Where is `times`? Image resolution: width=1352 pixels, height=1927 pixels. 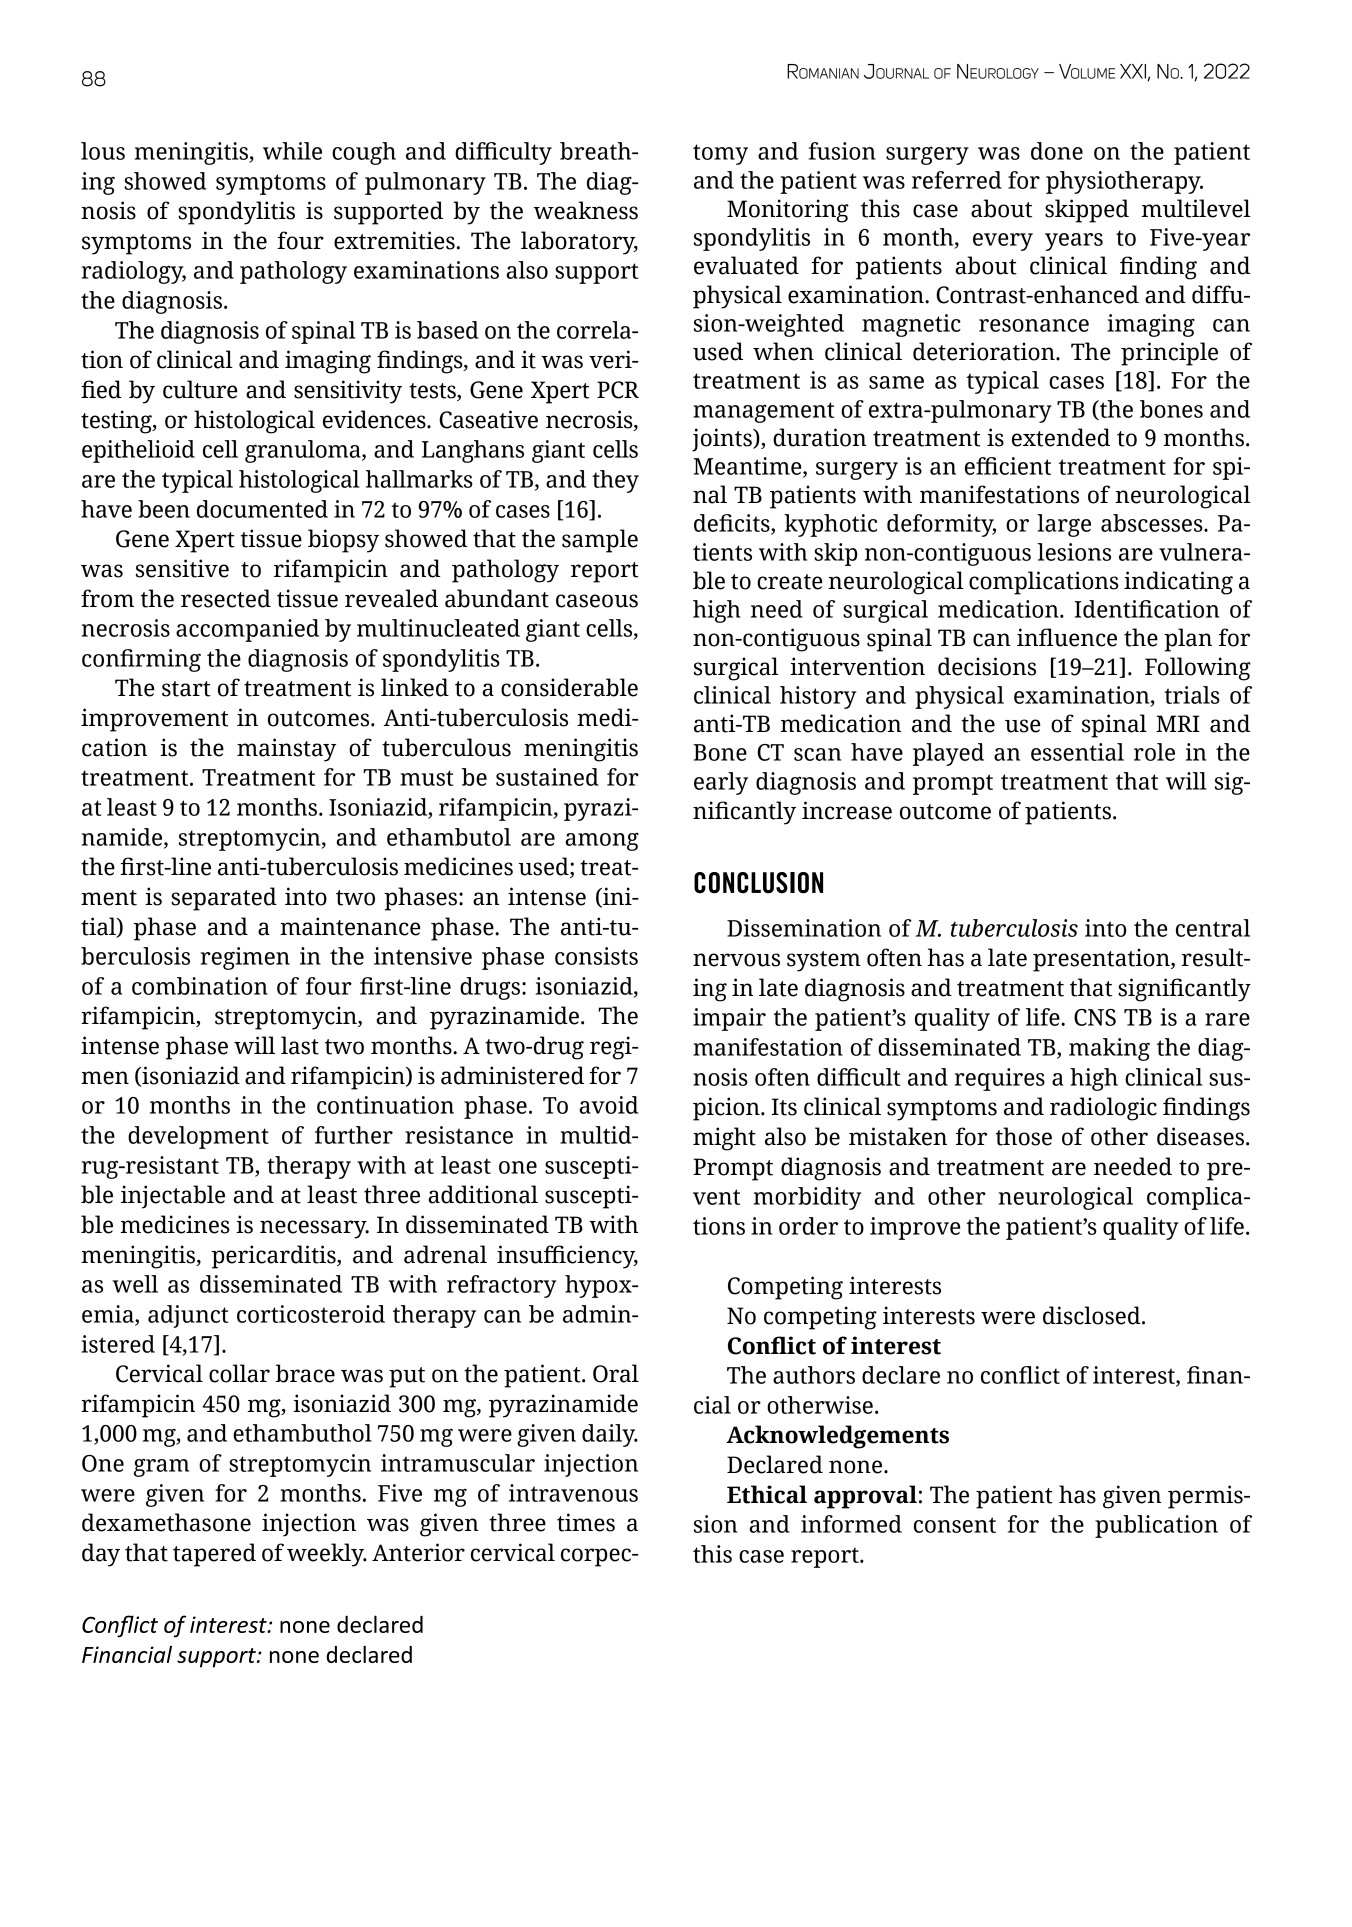
times is located at coordinates (586, 1522).
